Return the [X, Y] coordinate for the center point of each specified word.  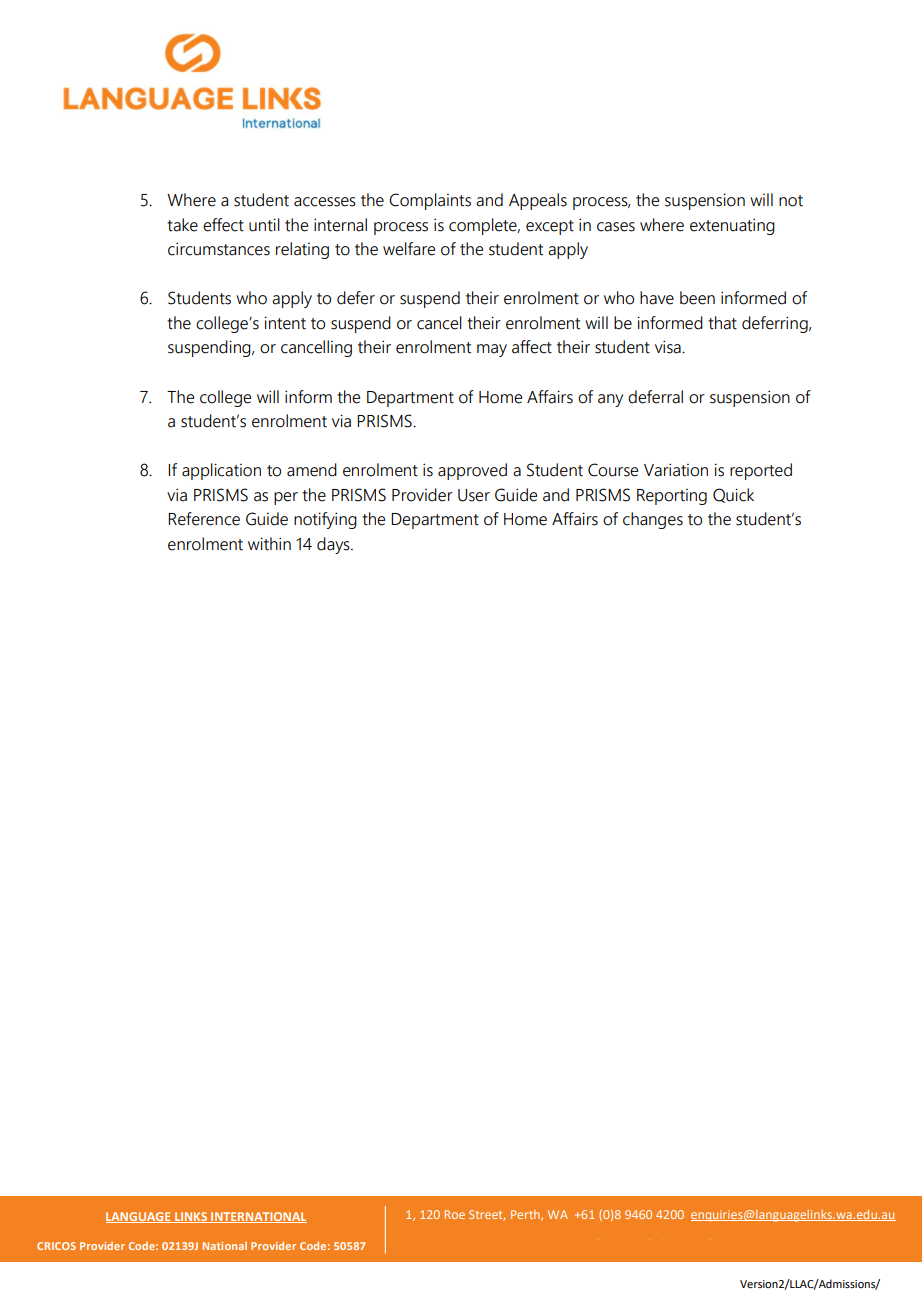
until [264, 225]
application [221, 471]
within [269, 544]
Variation [676, 470]
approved [472, 471]
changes [653, 520]
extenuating [732, 226]
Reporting [672, 497]
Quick [733, 495]
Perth [526, 1215]
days [334, 545]
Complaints [430, 201]
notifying [325, 520]
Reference [204, 519]
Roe [455, 1214]
